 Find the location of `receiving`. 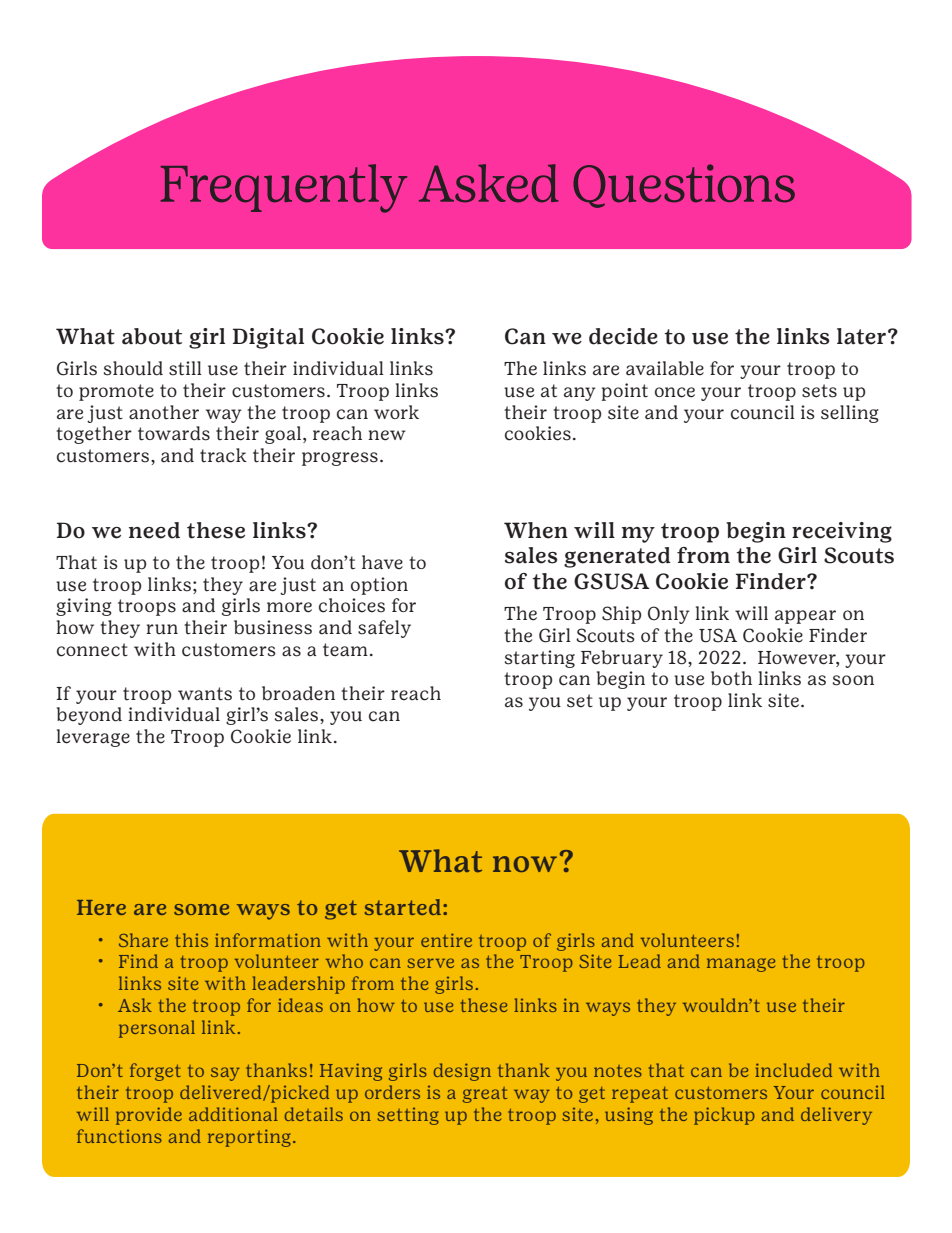

receiving is located at coordinates (842, 532).
